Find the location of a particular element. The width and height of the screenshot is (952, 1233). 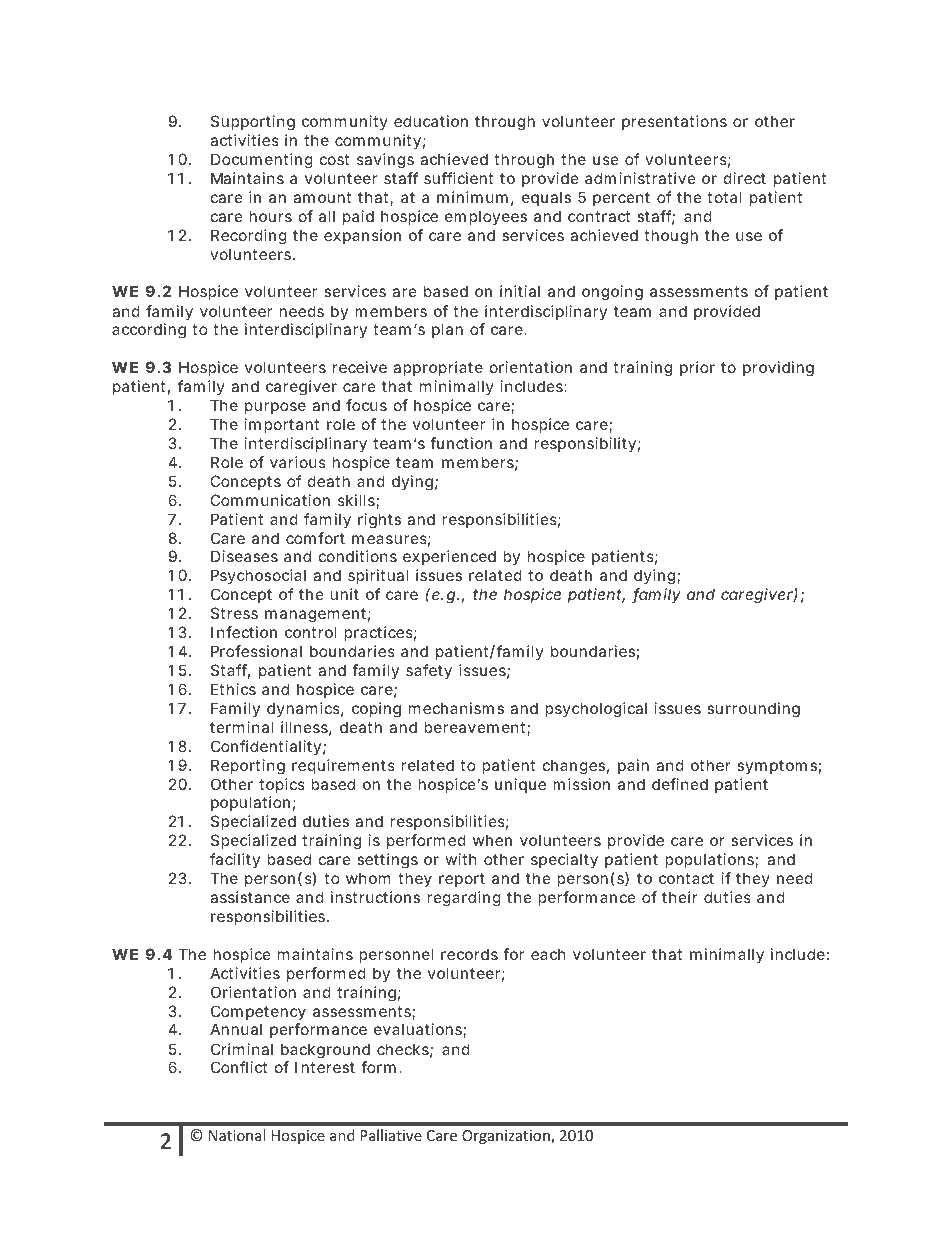

their is located at coordinates (680, 897).
